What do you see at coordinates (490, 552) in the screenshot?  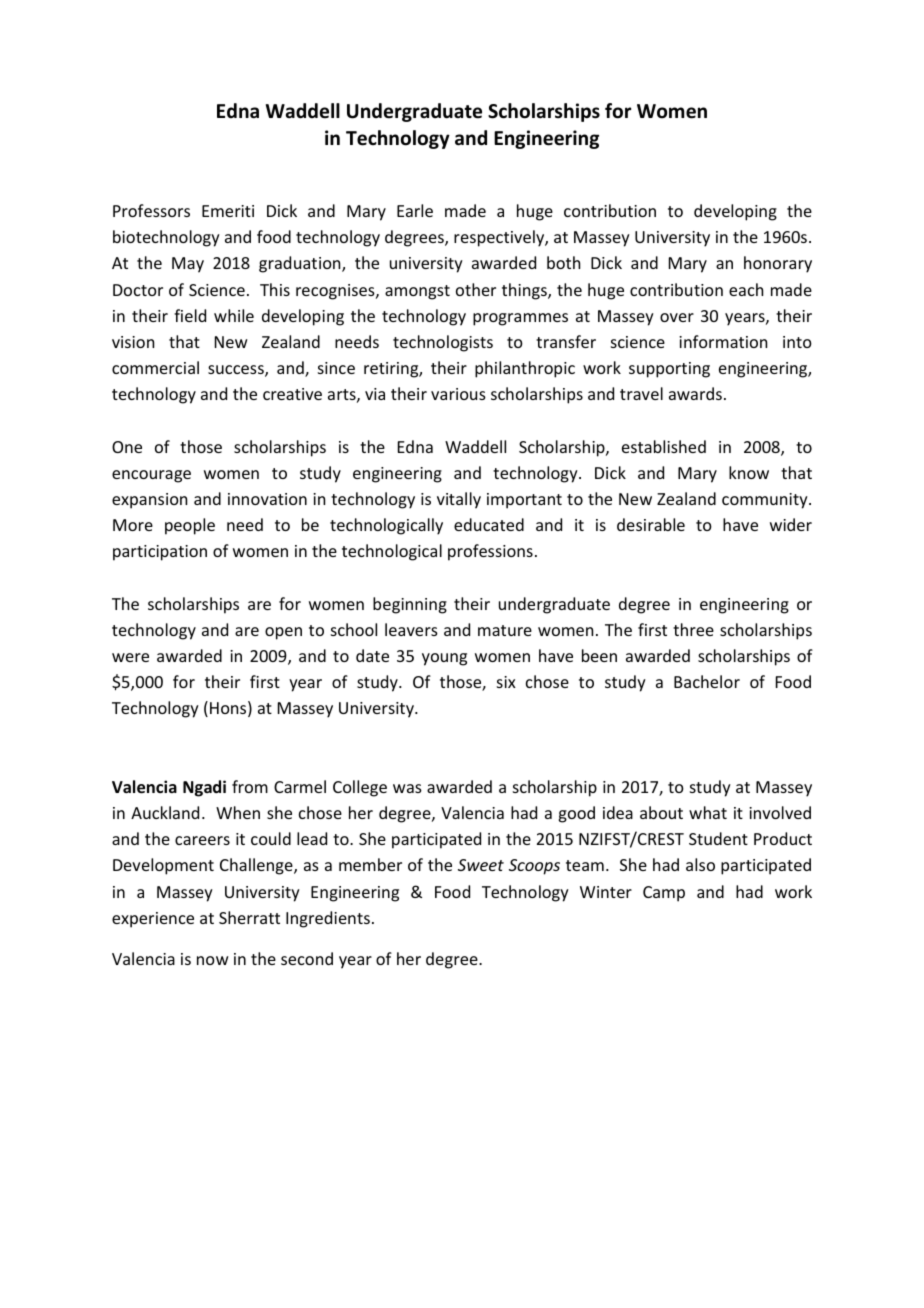 I see `professions` at bounding box center [490, 552].
